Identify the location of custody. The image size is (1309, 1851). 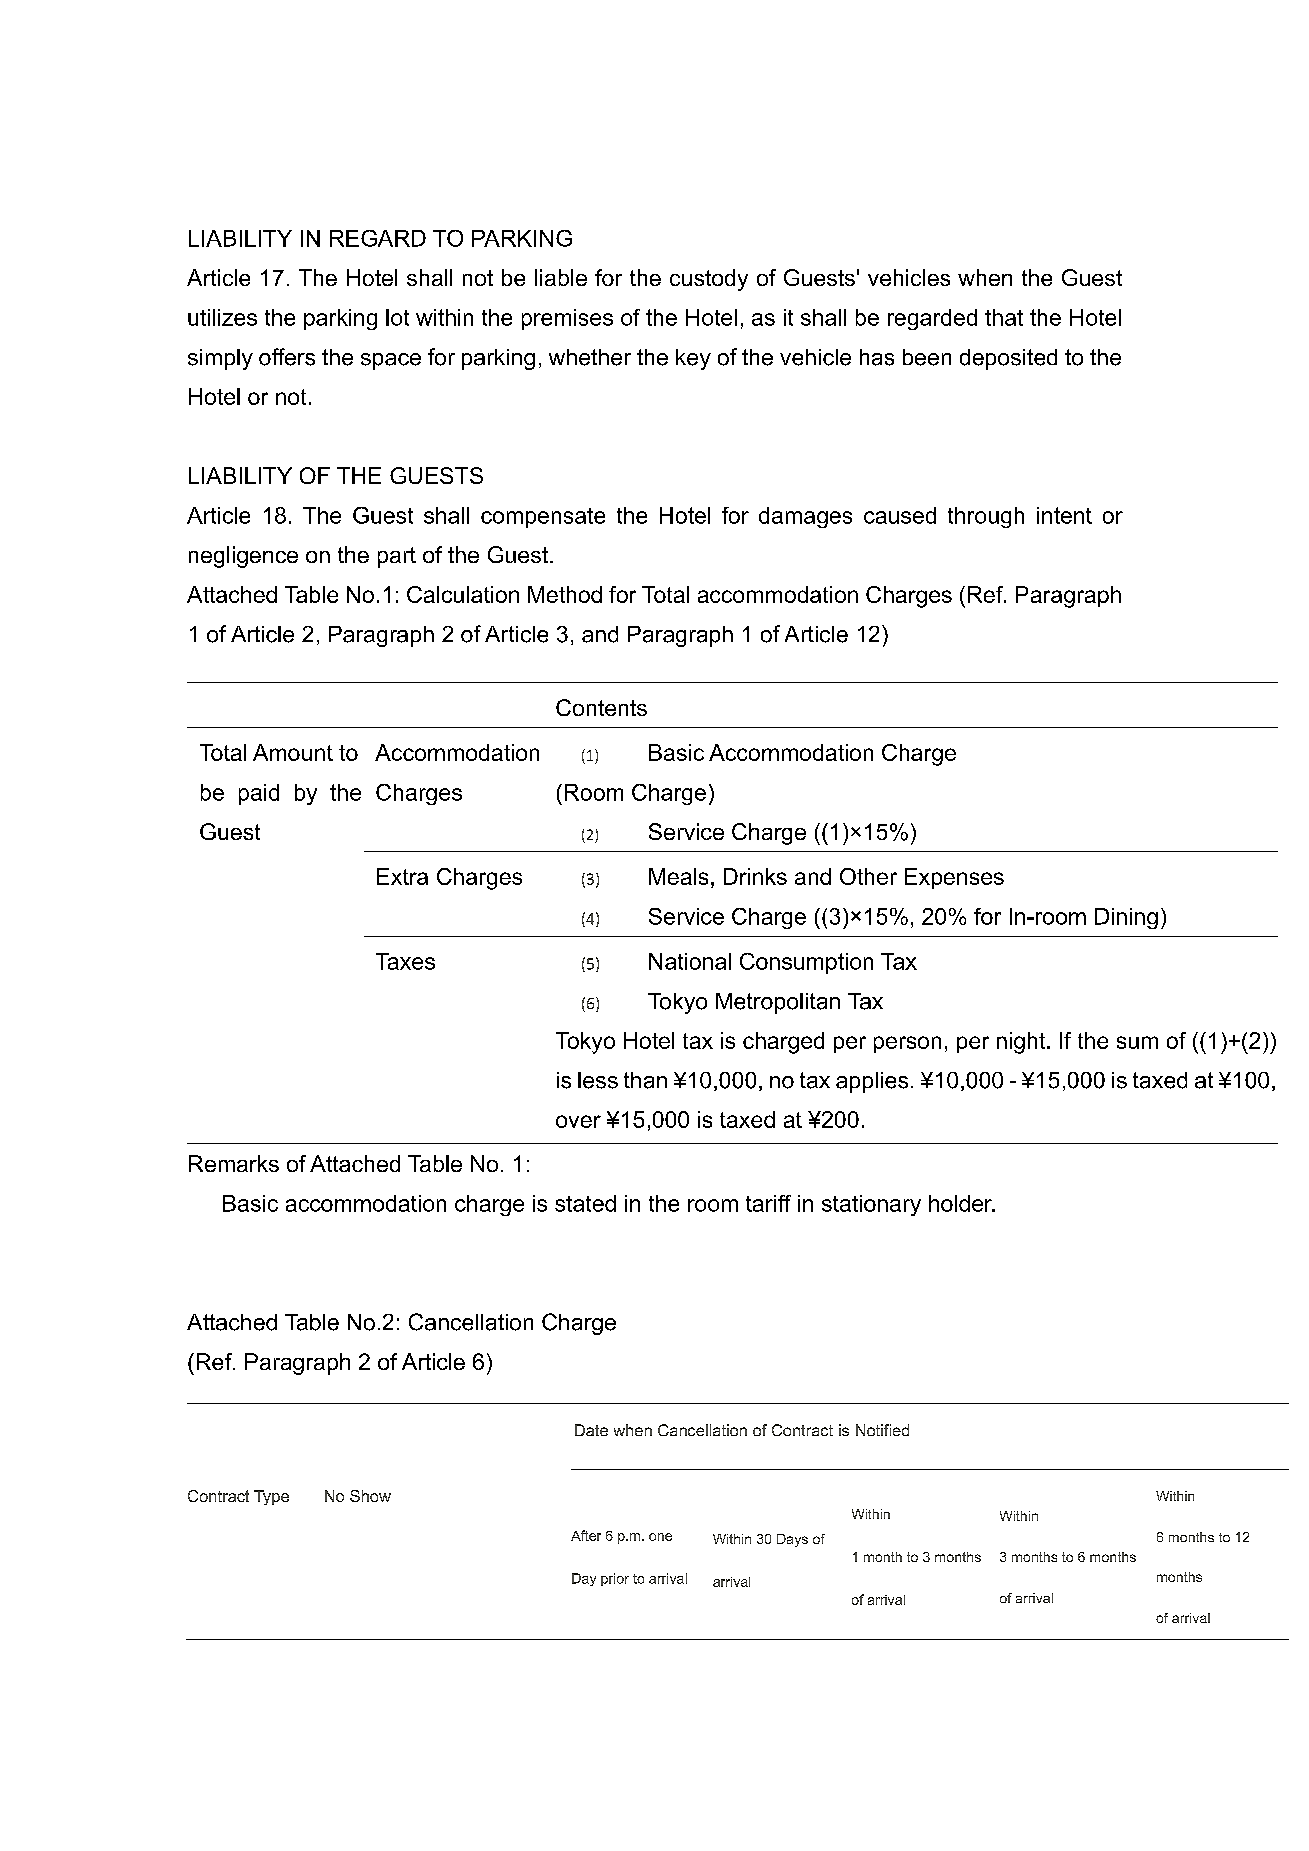
(709, 280).
